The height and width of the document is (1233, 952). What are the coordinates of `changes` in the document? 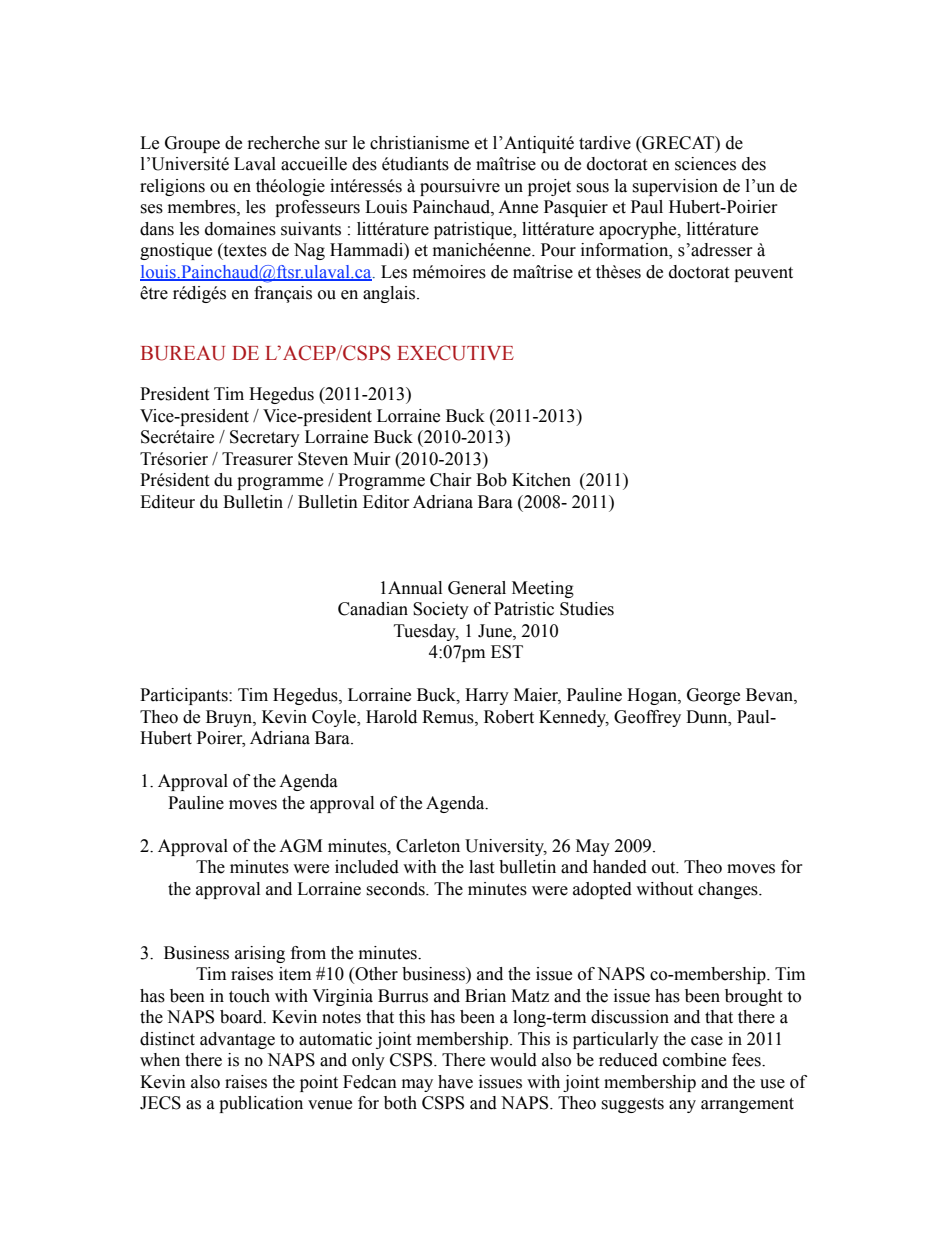 It's located at (729, 890).
